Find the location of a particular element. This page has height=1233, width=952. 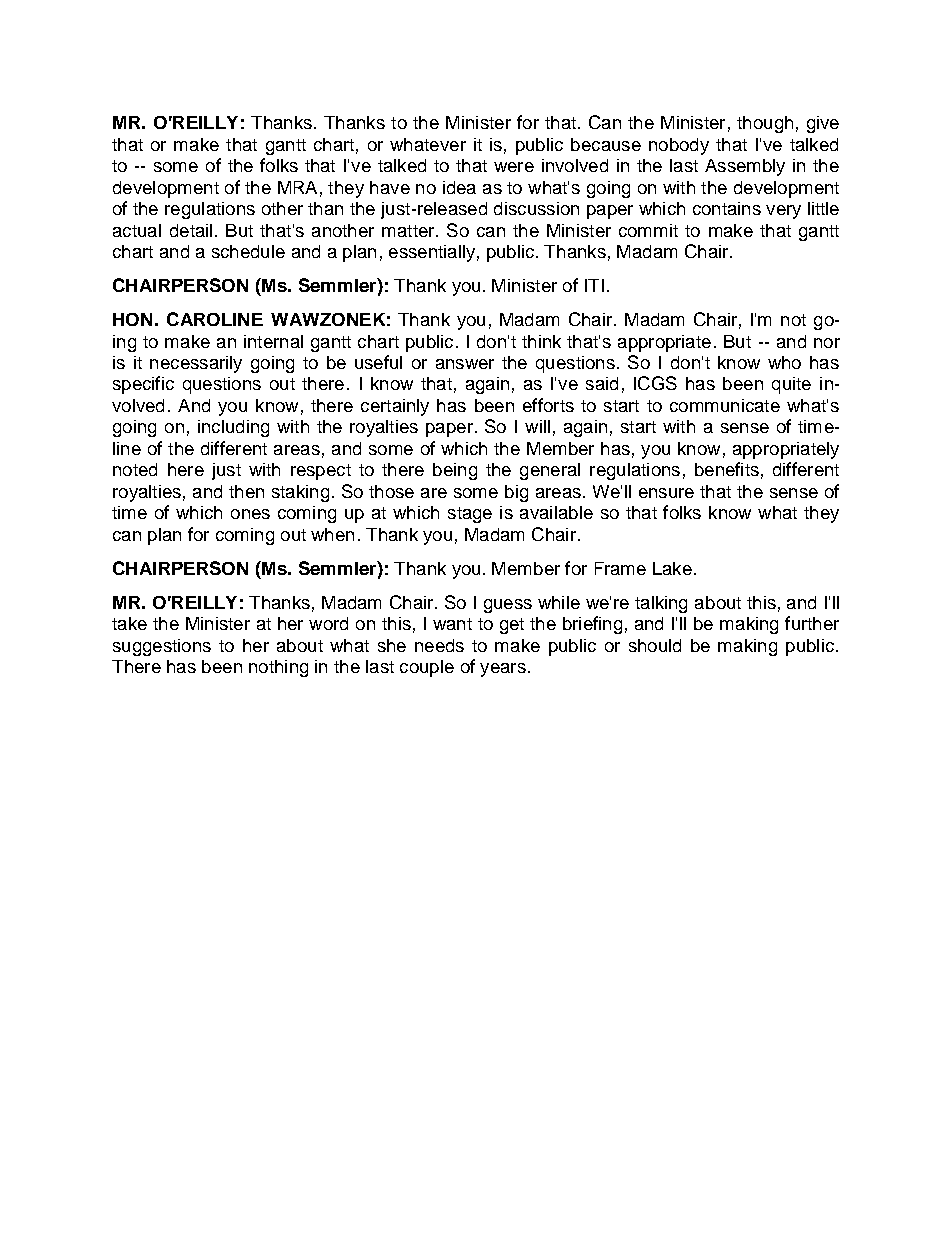

suggestions is located at coordinates (162, 647).
